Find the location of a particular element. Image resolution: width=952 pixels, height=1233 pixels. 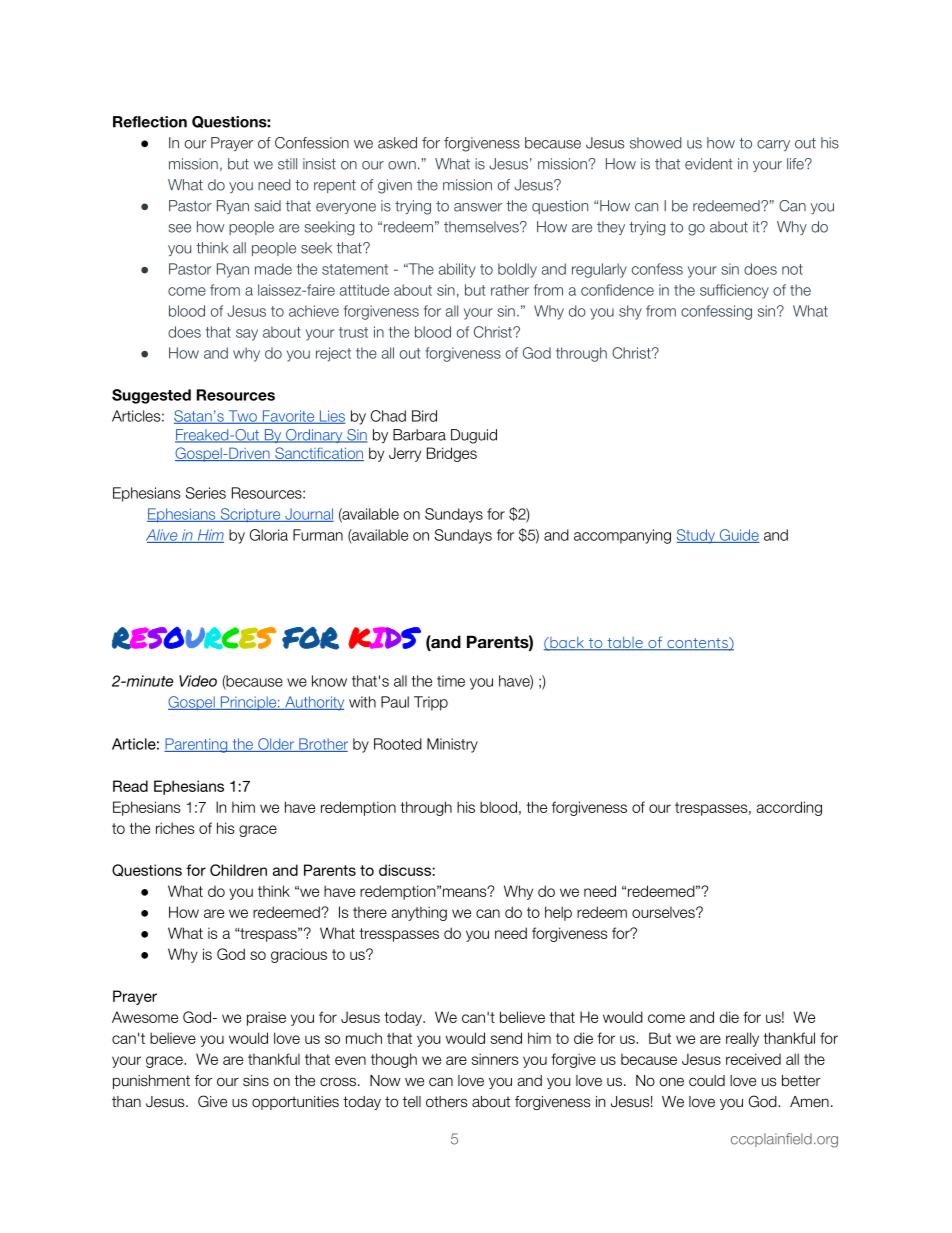

Reflection is located at coordinates (150, 122).
